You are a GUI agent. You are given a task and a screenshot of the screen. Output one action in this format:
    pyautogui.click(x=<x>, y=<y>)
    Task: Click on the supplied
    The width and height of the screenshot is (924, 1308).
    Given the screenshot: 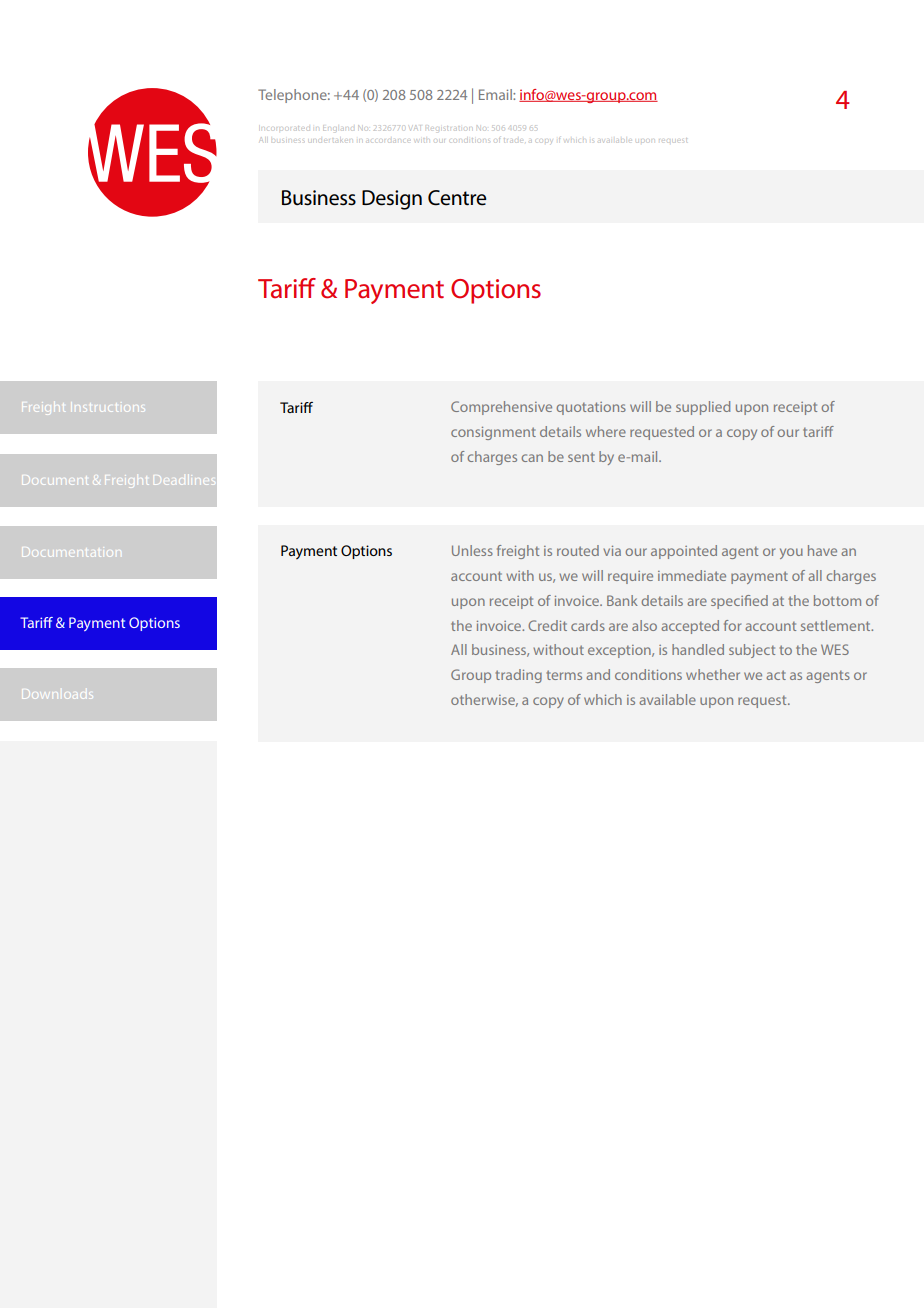 What is the action you would take?
    pyautogui.click(x=703, y=408)
